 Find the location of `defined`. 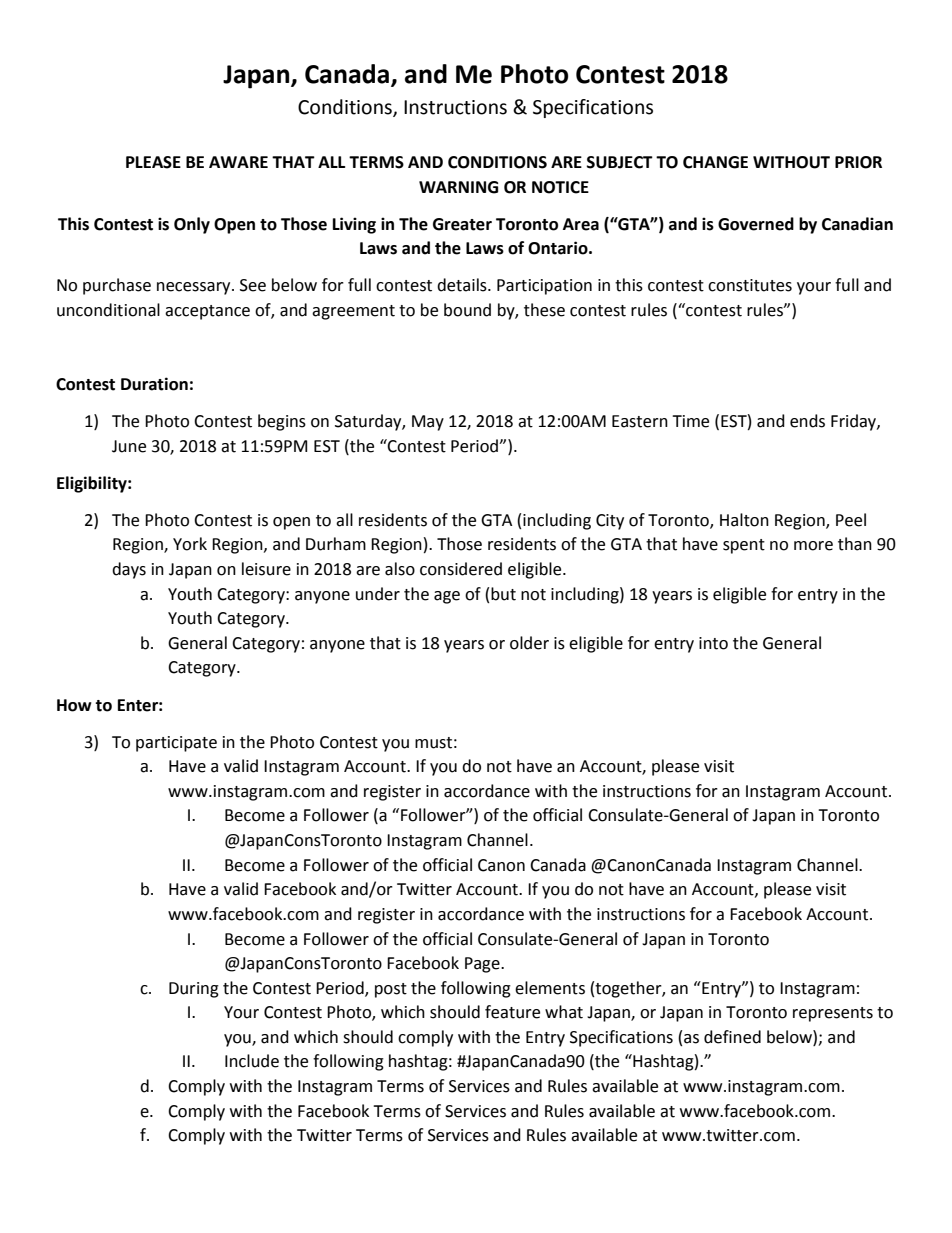

defined is located at coordinates (732, 1037).
